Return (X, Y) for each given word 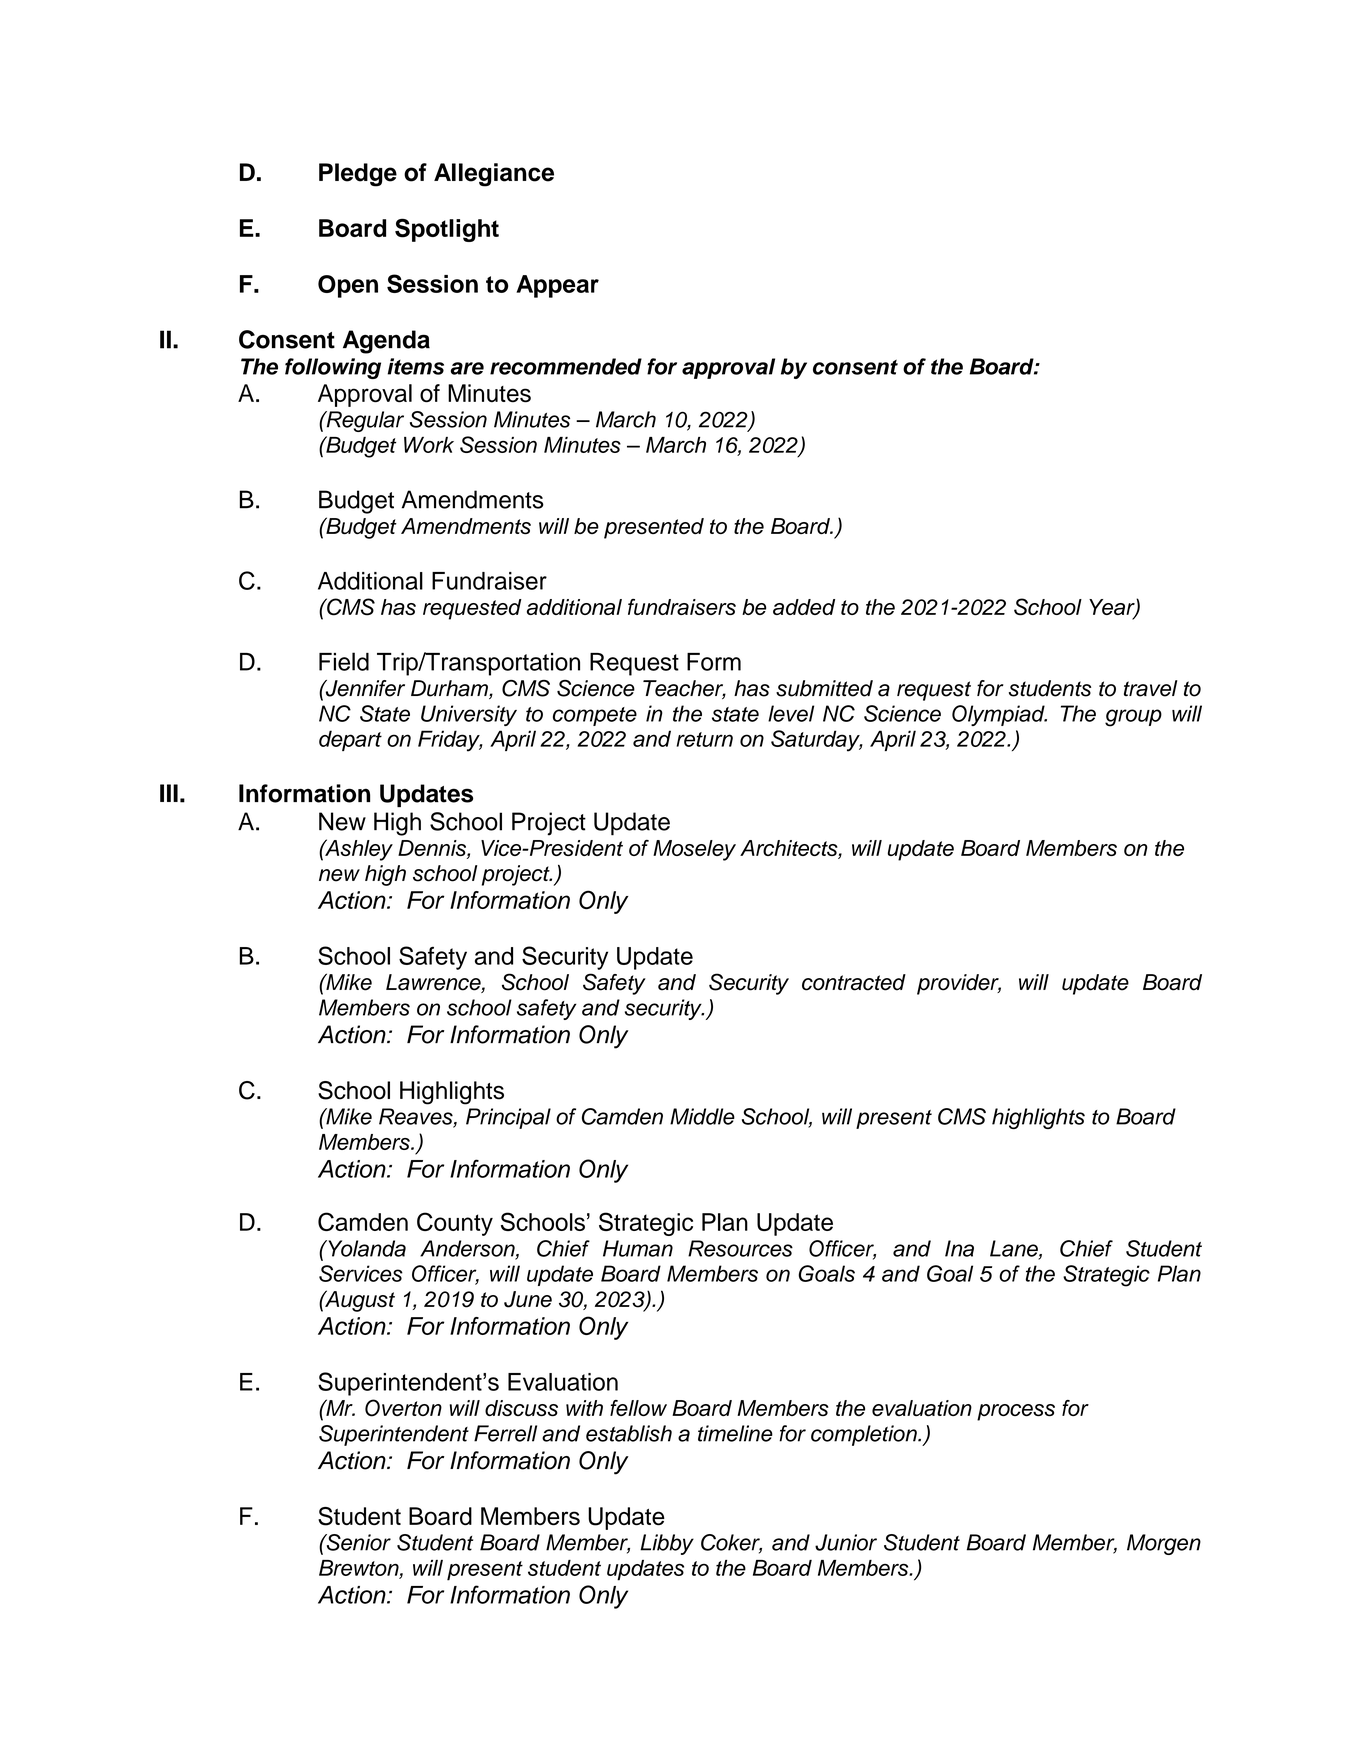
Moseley (694, 850)
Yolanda (366, 1248)
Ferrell (505, 1433)
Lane (1015, 1249)
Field (344, 661)
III (169, 793)
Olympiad (999, 715)
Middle (702, 1116)
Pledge (358, 175)
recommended (566, 366)
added (804, 607)
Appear (557, 286)
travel (1151, 688)
